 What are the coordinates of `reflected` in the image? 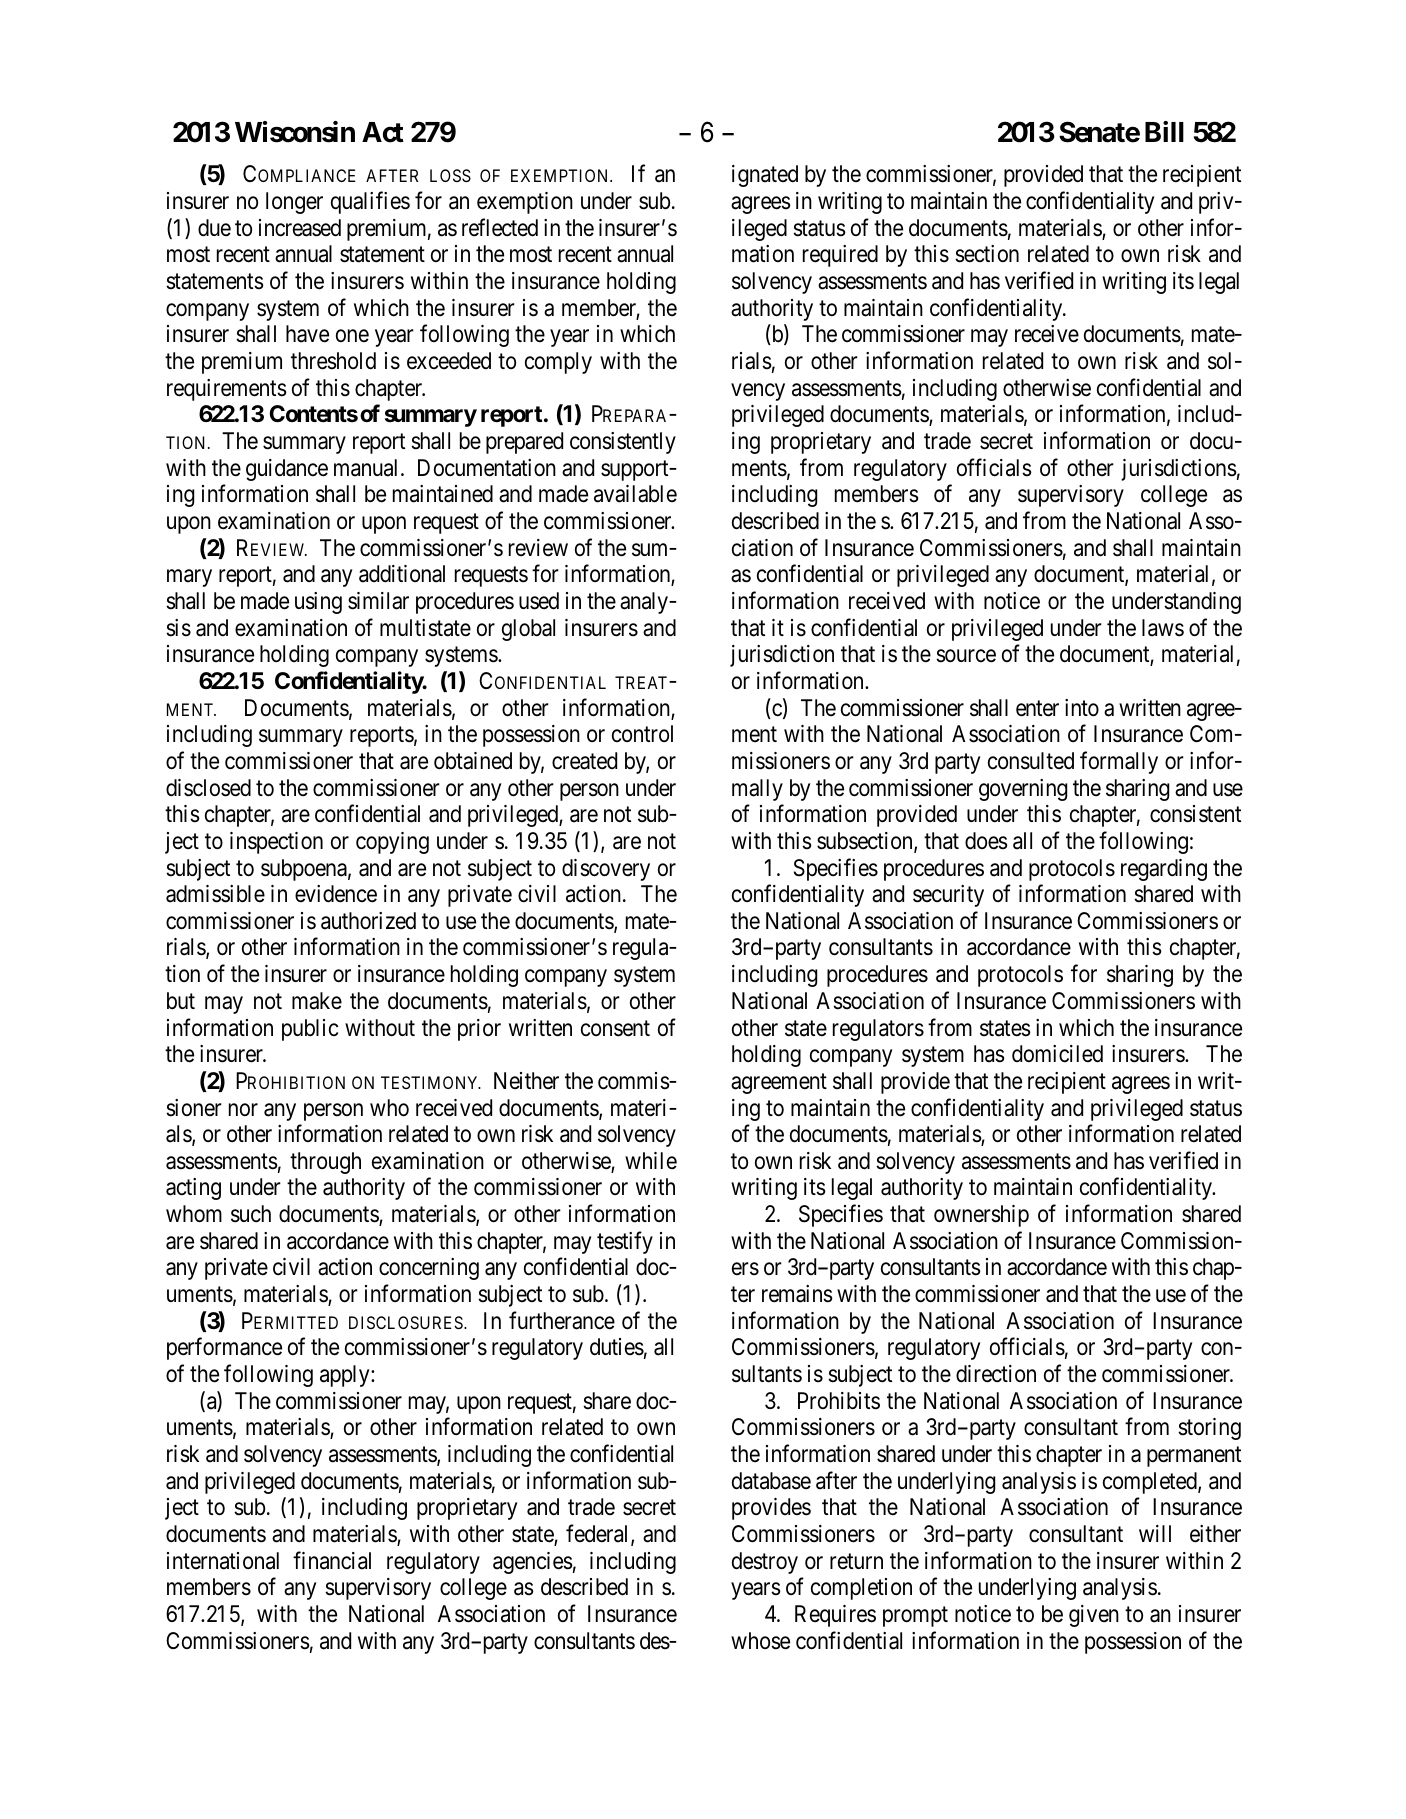 It's located at (500, 227).
